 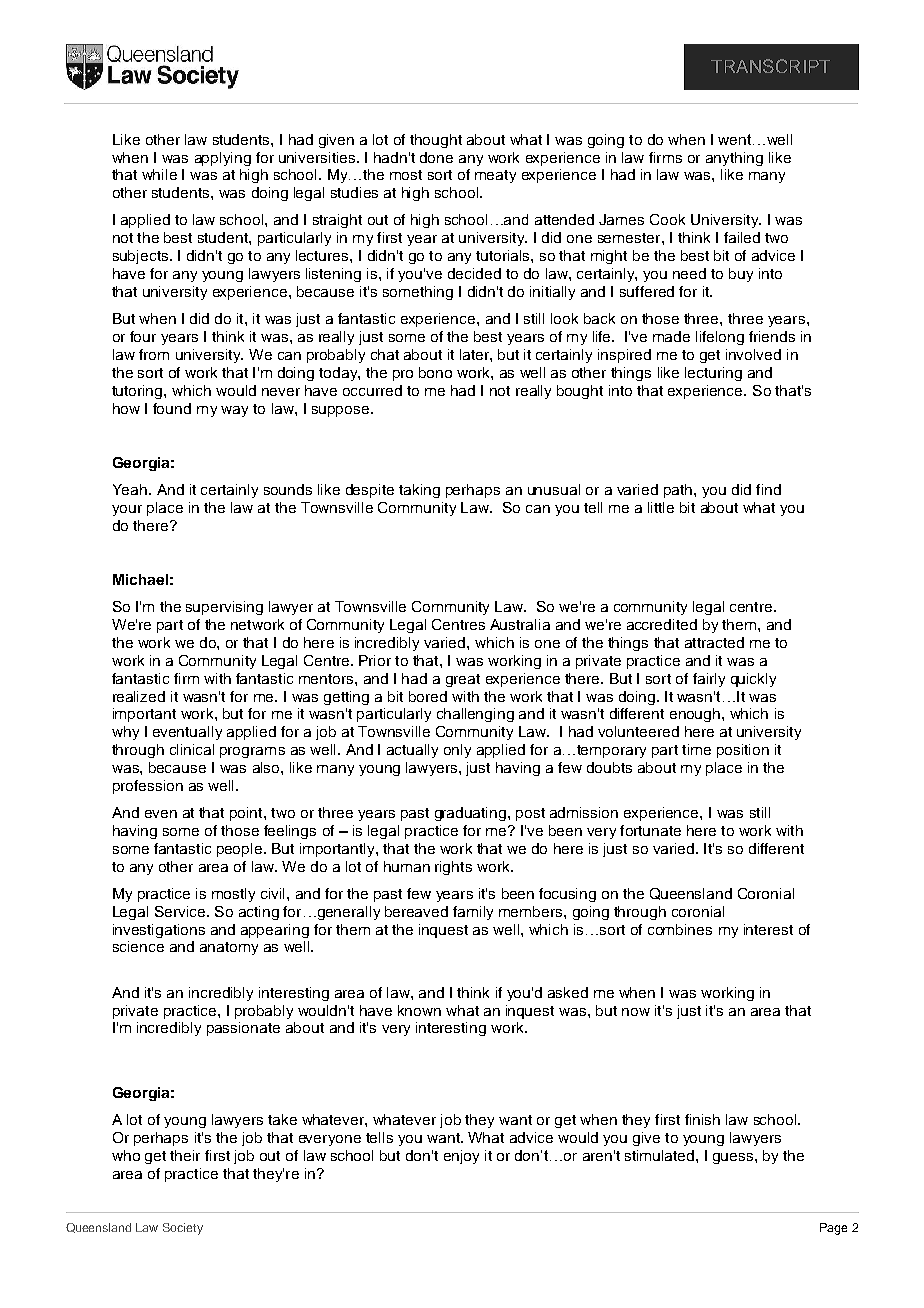 I want to click on involved, so click(x=753, y=354).
